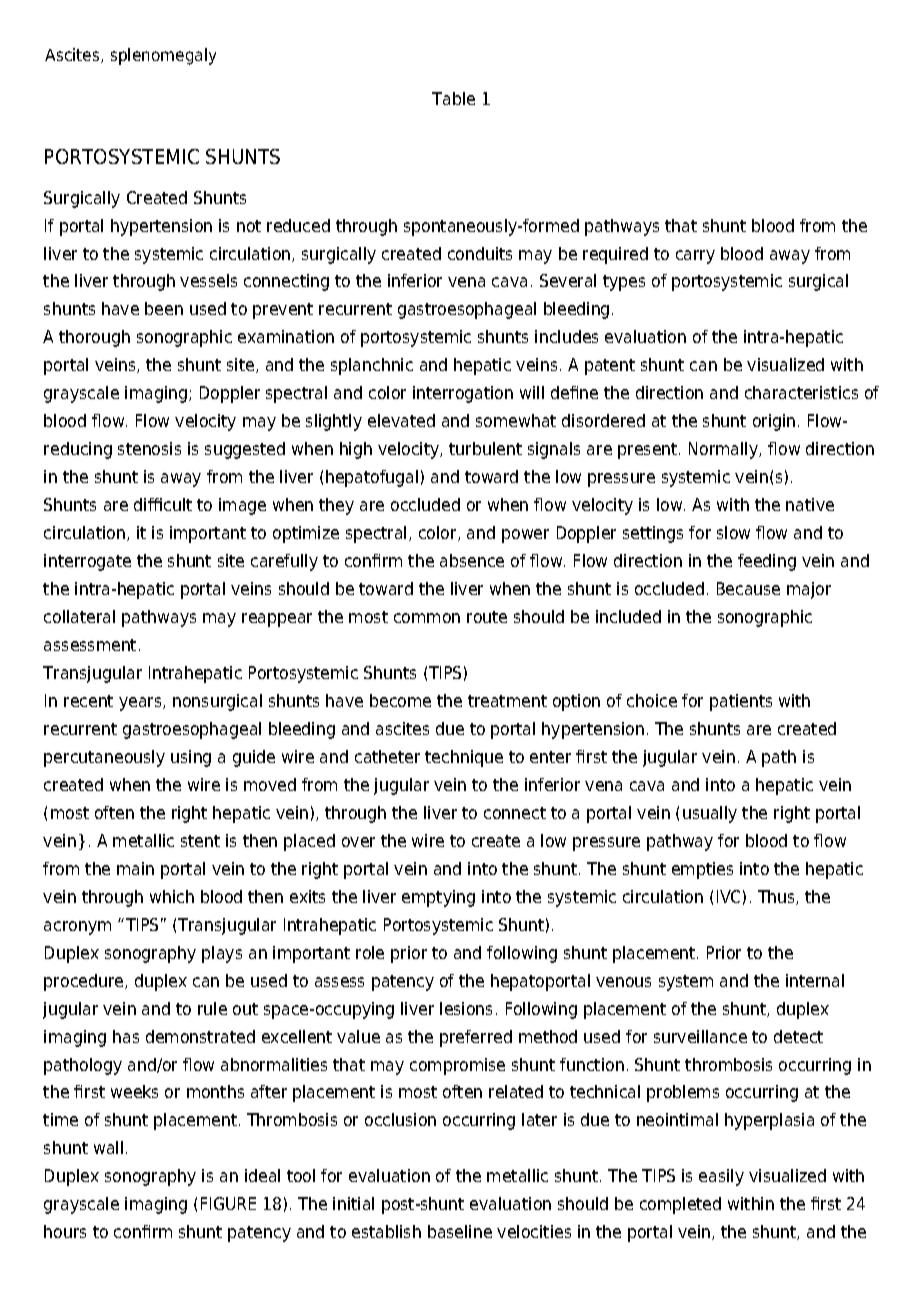 Image resolution: width=924 pixels, height=1308 pixels. Describe the element at coordinates (141, 704) in the page. I see `years` at that location.
